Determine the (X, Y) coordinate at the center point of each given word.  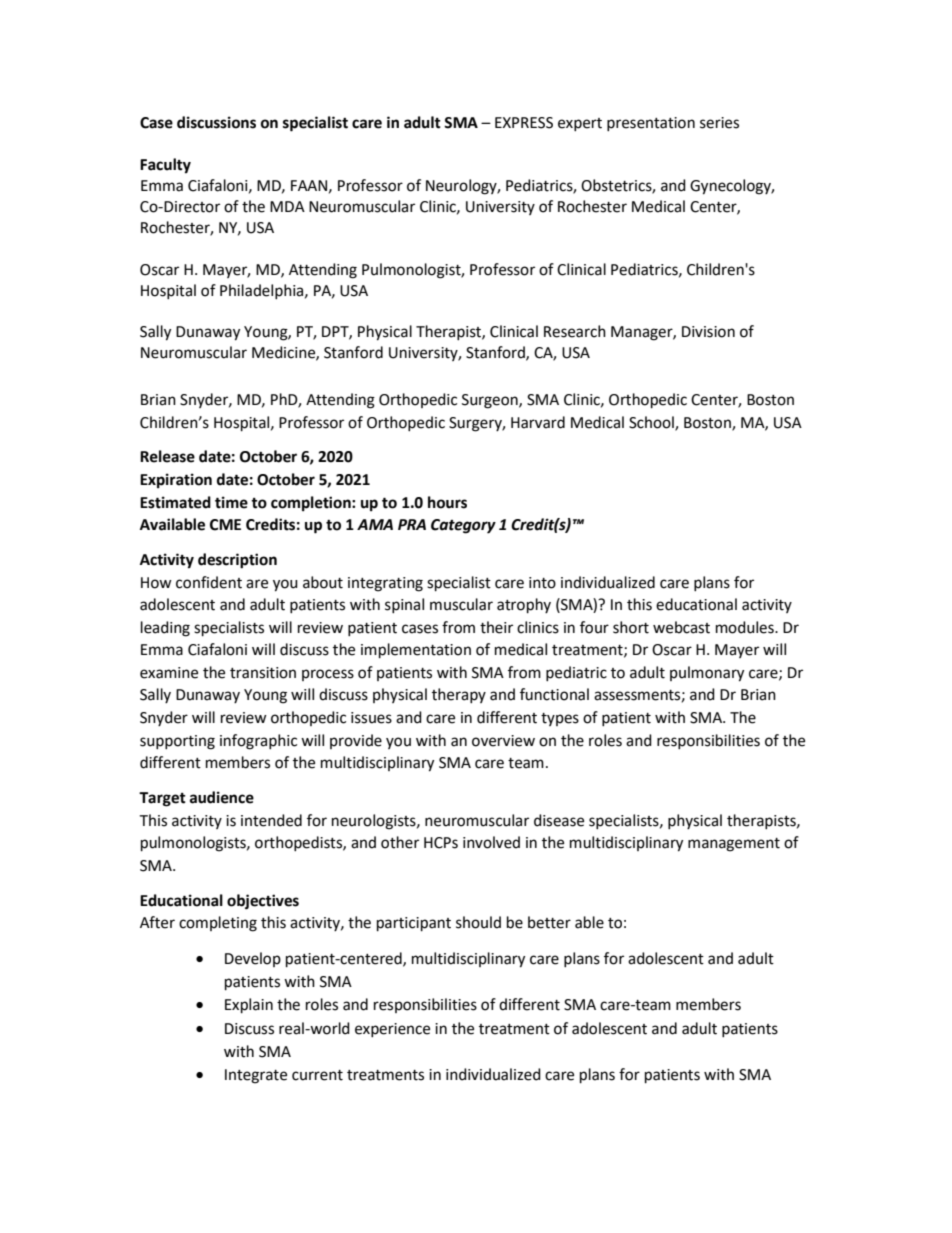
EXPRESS (524, 123)
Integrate (256, 1076)
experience (392, 1030)
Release (167, 456)
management (734, 845)
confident (209, 582)
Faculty (165, 166)
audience (222, 797)
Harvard (538, 422)
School (652, 423)
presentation (651, 124)
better (549, 922)
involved (491, 842)
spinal (404, 605)
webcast (681, 627)
